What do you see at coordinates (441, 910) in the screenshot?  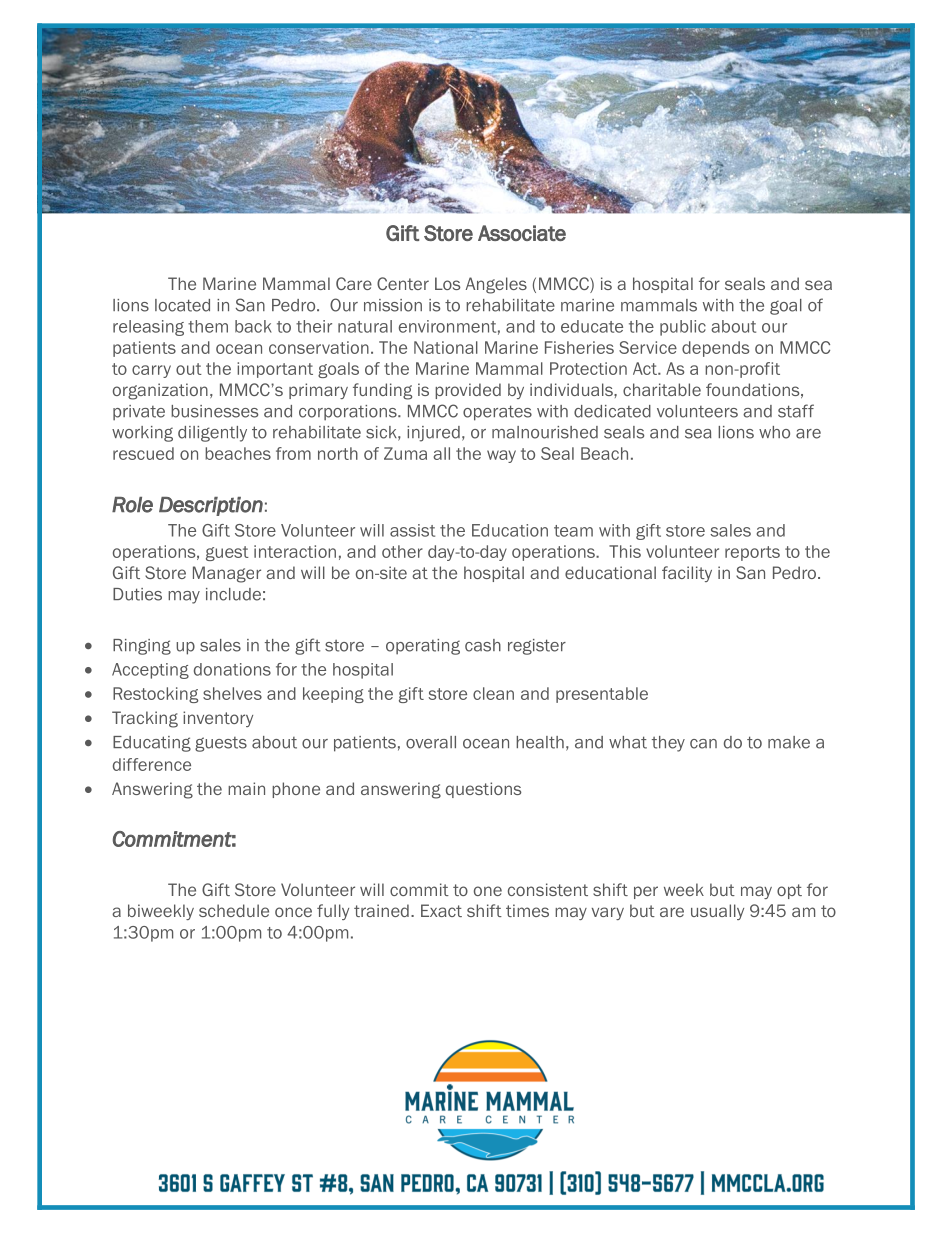 I see `Exact` at bounding box center [441, 910].
